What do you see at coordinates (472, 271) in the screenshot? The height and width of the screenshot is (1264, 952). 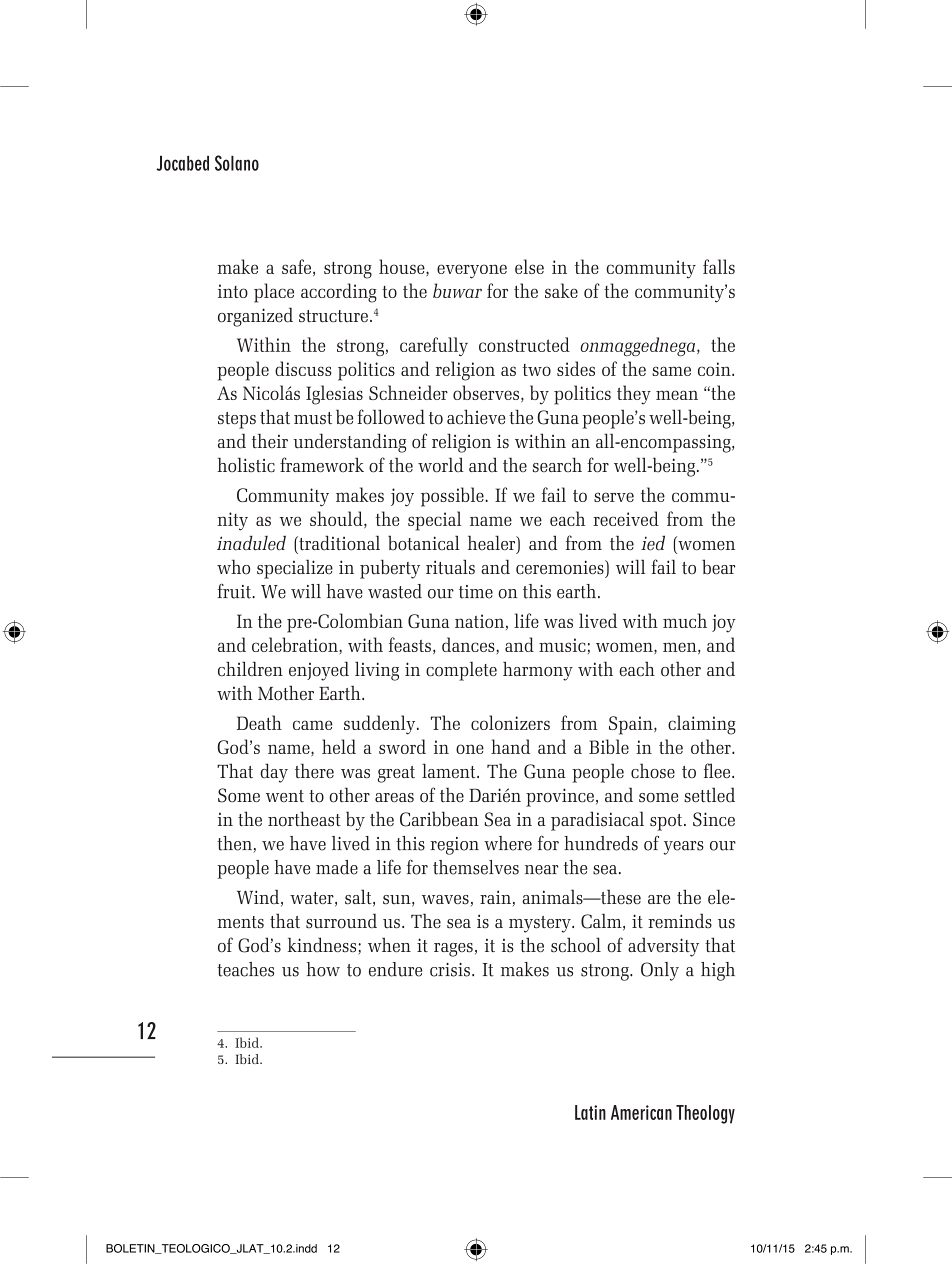 I see `everyone` at bounding box center [472, 271].
